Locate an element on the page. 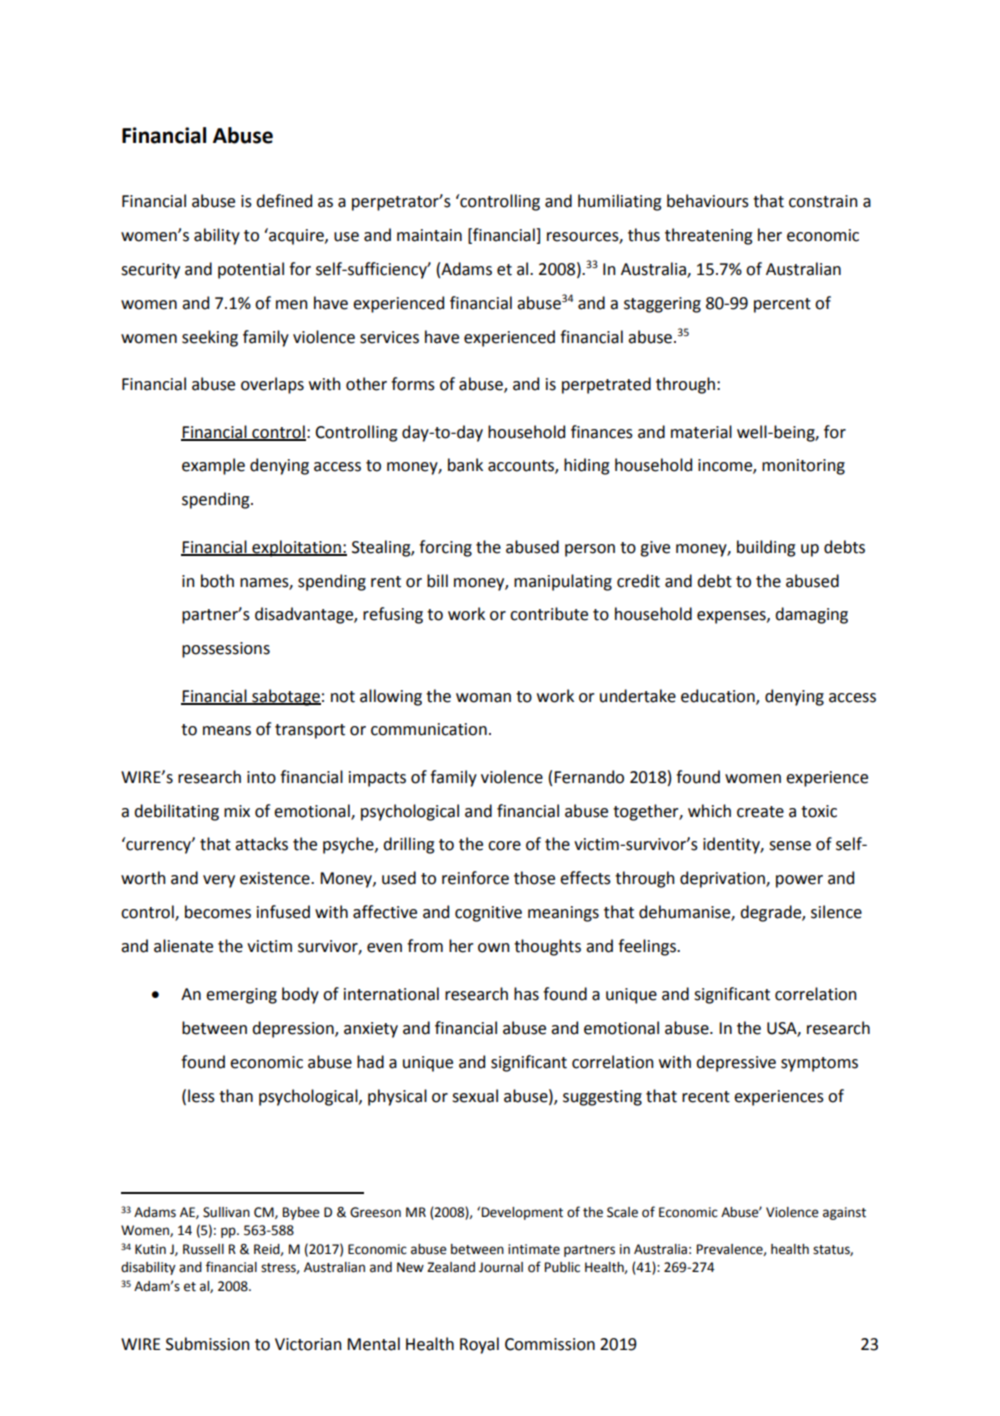 Image resolution: width=1000 pixels, height=1416 pixels. woman is located at coordinates (483, 698).
